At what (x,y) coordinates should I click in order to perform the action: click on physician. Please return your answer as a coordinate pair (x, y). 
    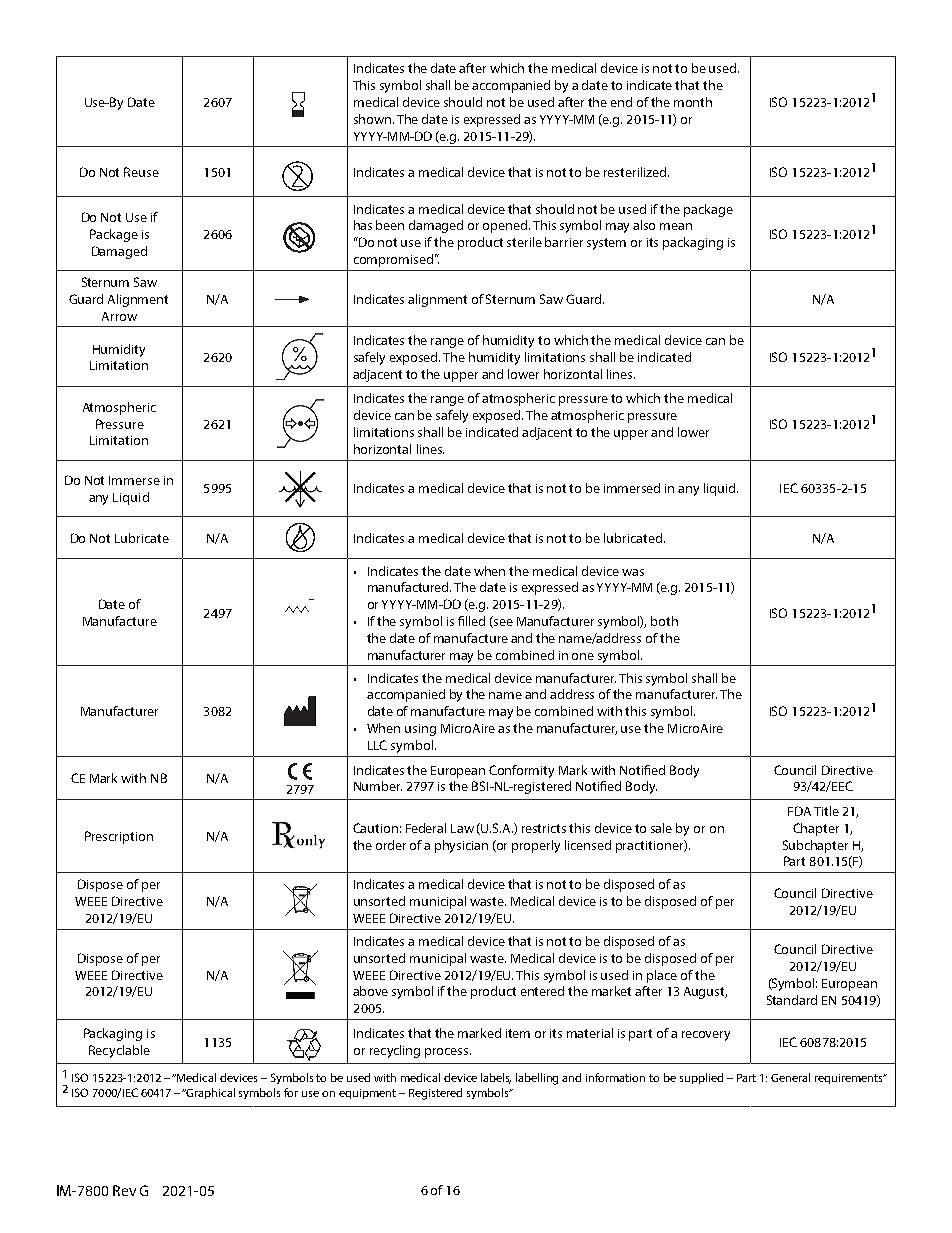
    Looking at the image, I should click on (461, 846).
